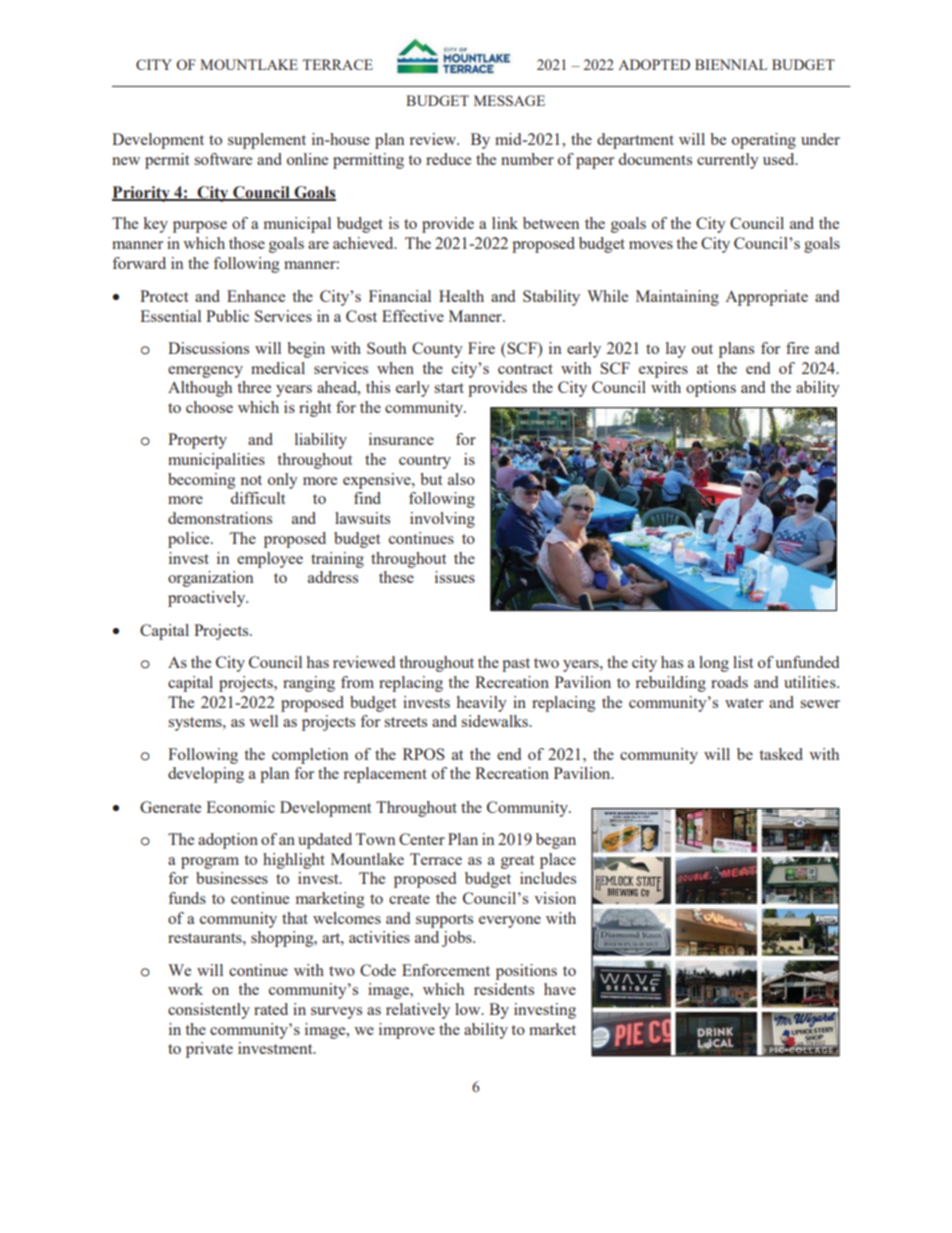 The height and width of the screenshot is (1233, 952). Describe the element at coordinates (455, 577) in the screenshot. I see `issues` at that location.
